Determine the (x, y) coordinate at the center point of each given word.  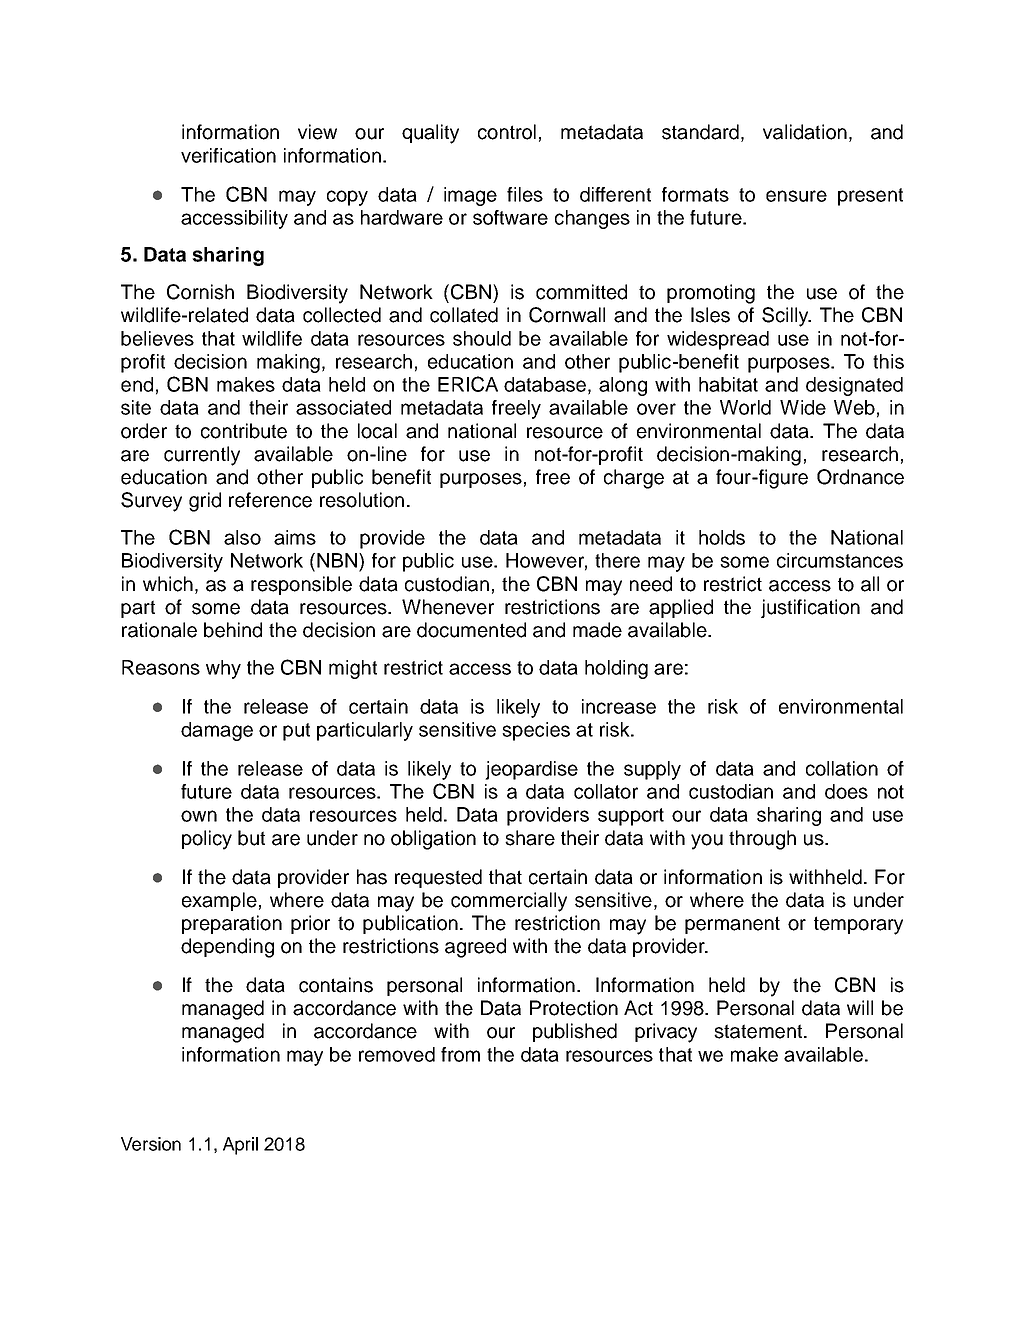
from (460, 1054)
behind (233, 630)
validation (805, 132)
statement (759, 1031)
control (507, 132)
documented (471, 630)
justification (810, 608)
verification (228, 155)
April (240, 1146)
